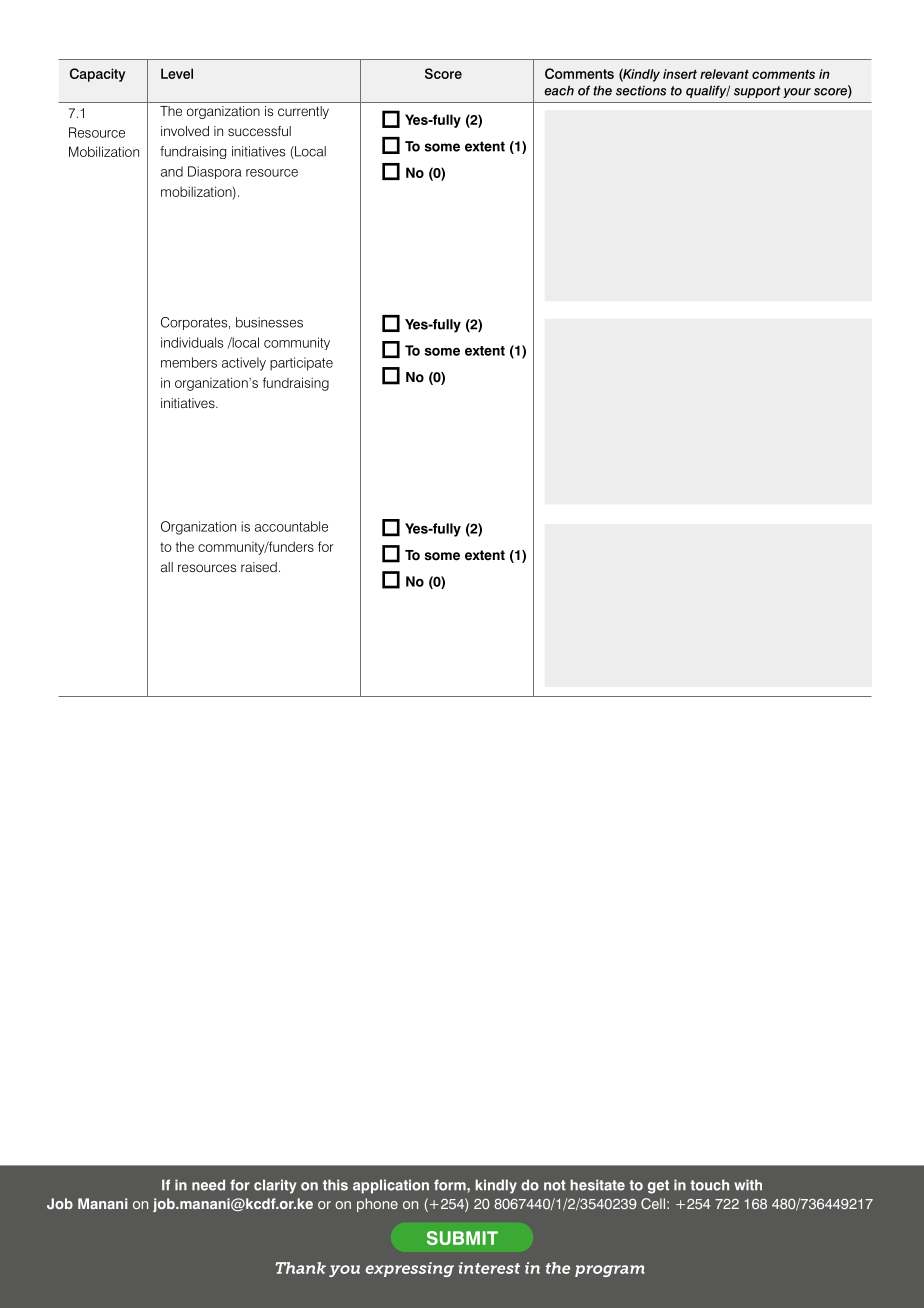 The image size is (924, 1308). I want to click on raised, so click(259, 567).
